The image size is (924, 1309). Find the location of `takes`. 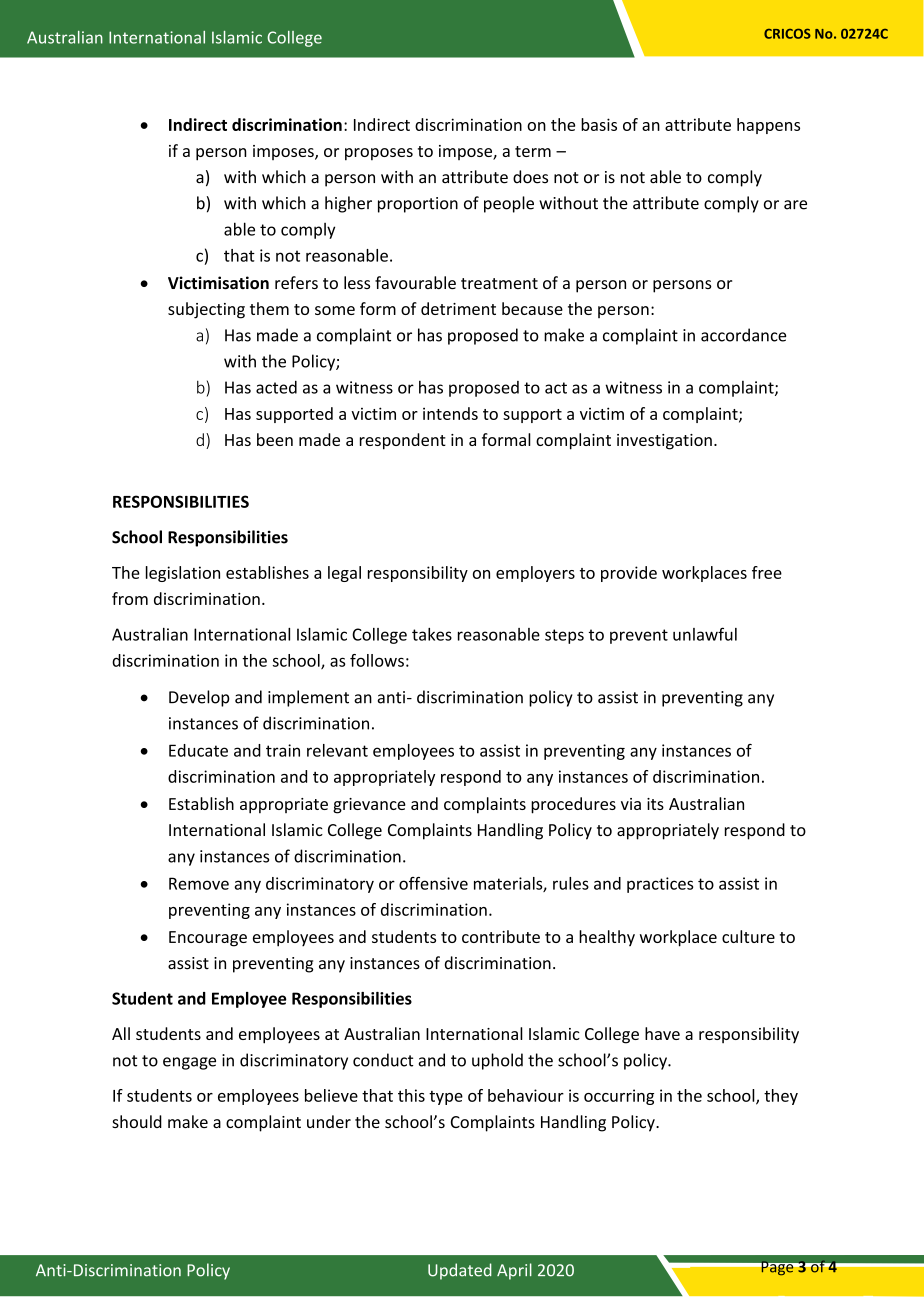

takes is located at coordinates (432, 634).
